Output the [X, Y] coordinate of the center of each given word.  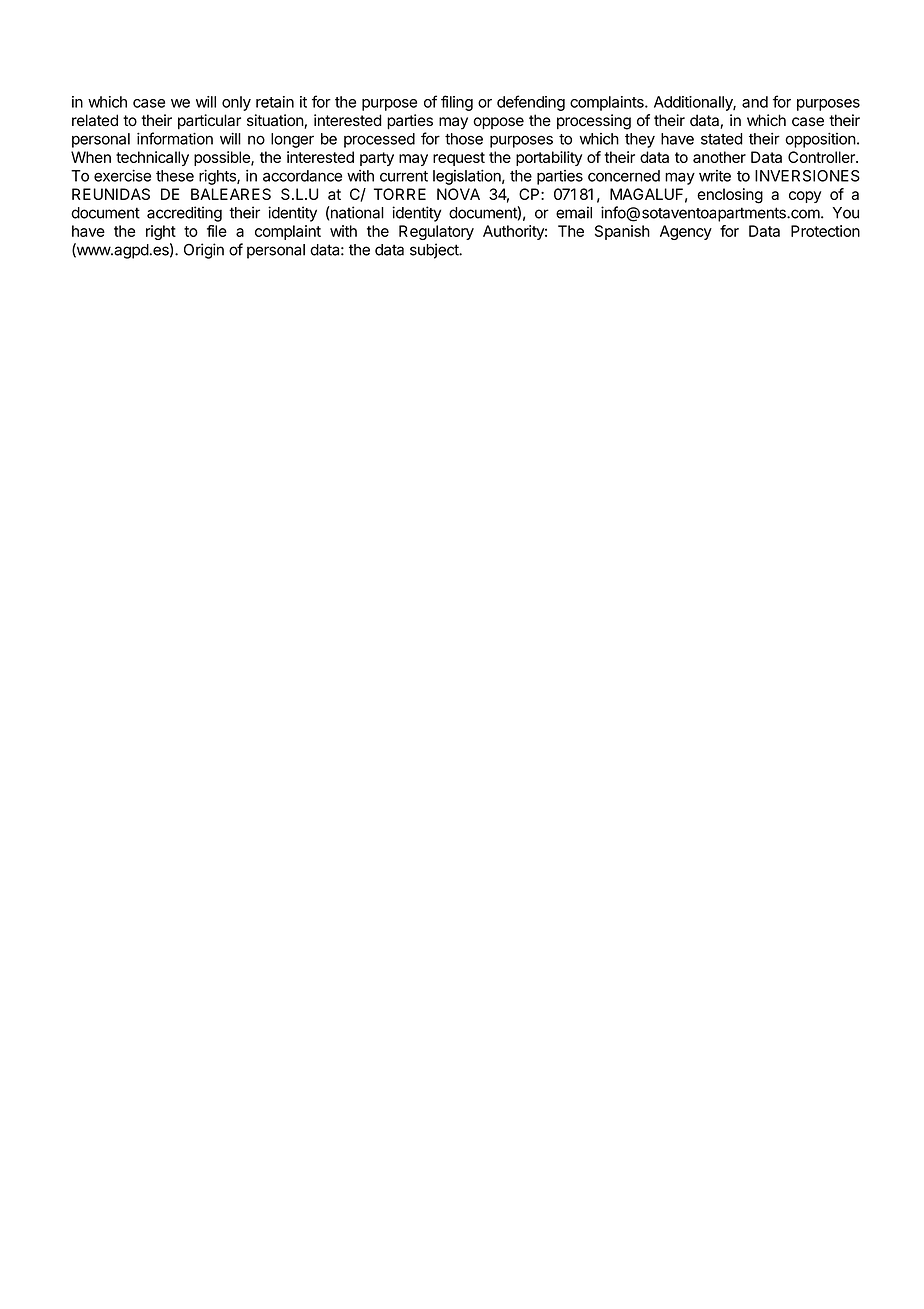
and [755, 102]
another [719, 157]
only [236, 103]
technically [152, 158]
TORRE [400, 194]
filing [457, 103]
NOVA [458, 194]
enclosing [730, 196]
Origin [204, 251]
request [459, 159]
